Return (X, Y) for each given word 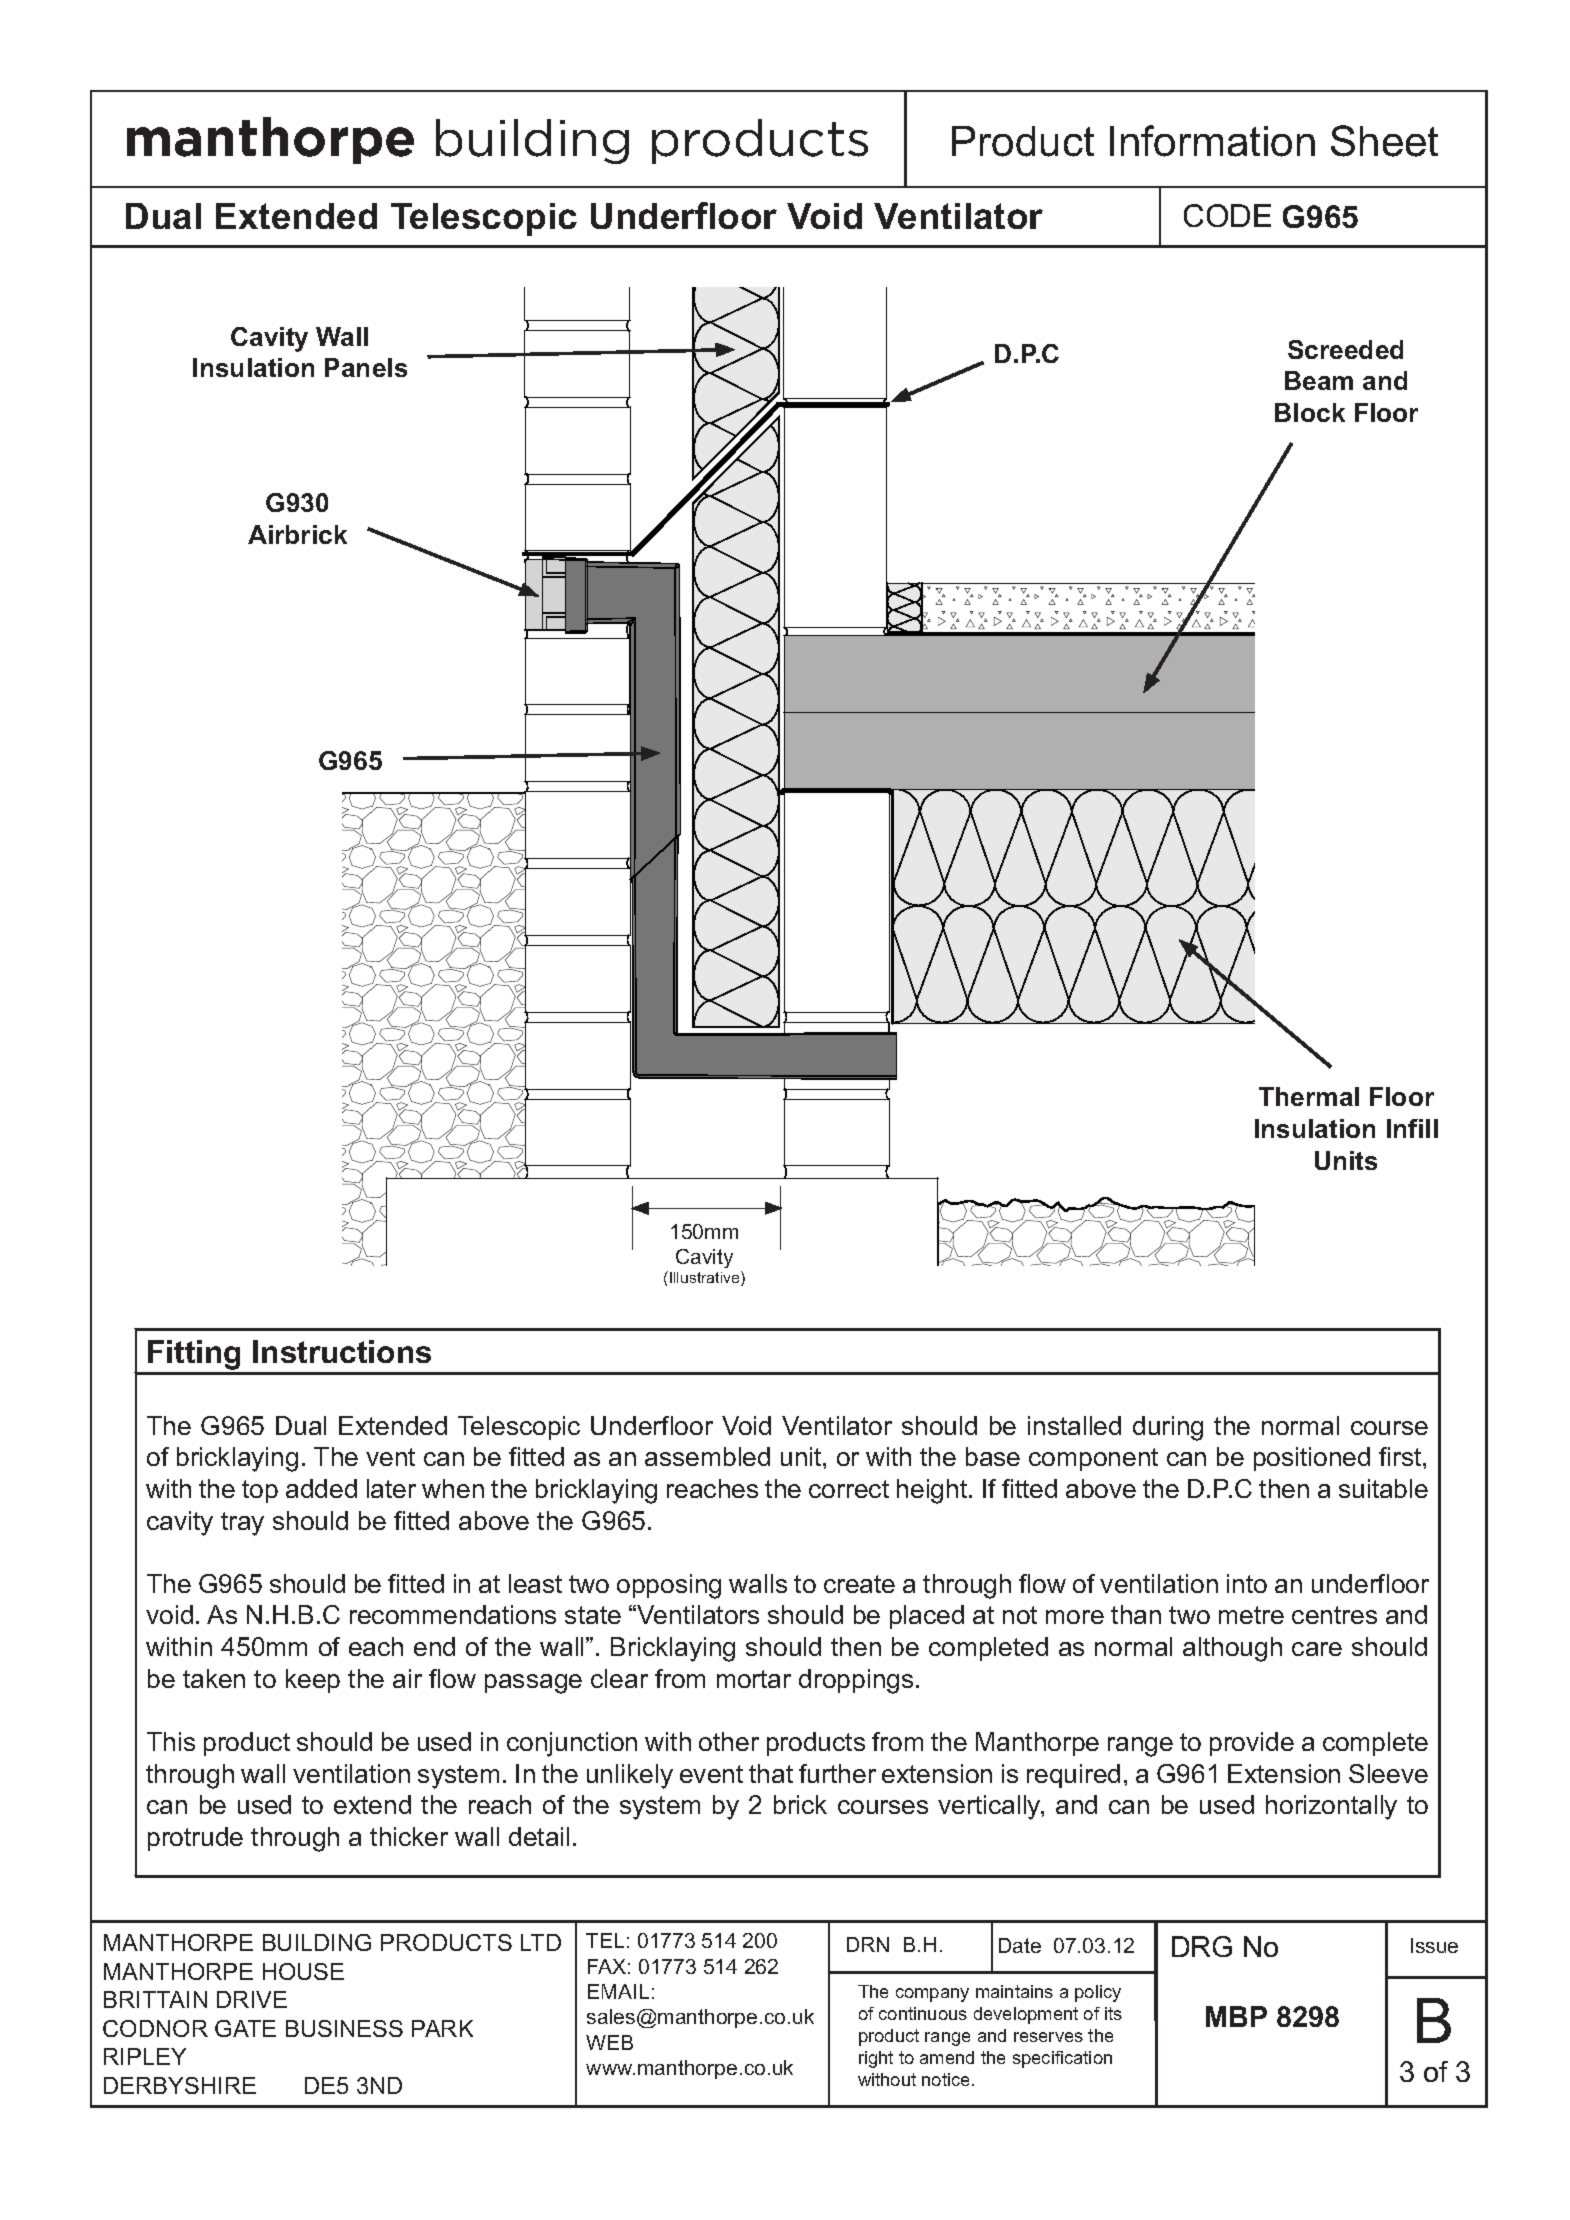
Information (1212, 141)
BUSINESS (344, 2028)
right (876, 2059)
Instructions (342, 1351)
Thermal (1309, 1096)
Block (1310, 412)
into (1247, 1583)
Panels (366, 367)
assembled (707, 1456)
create (859, 1584)
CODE (1227, 215)
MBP (1236, 2016)
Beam (1319, 380)
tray (242, 1524)
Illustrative (706, 1278)
